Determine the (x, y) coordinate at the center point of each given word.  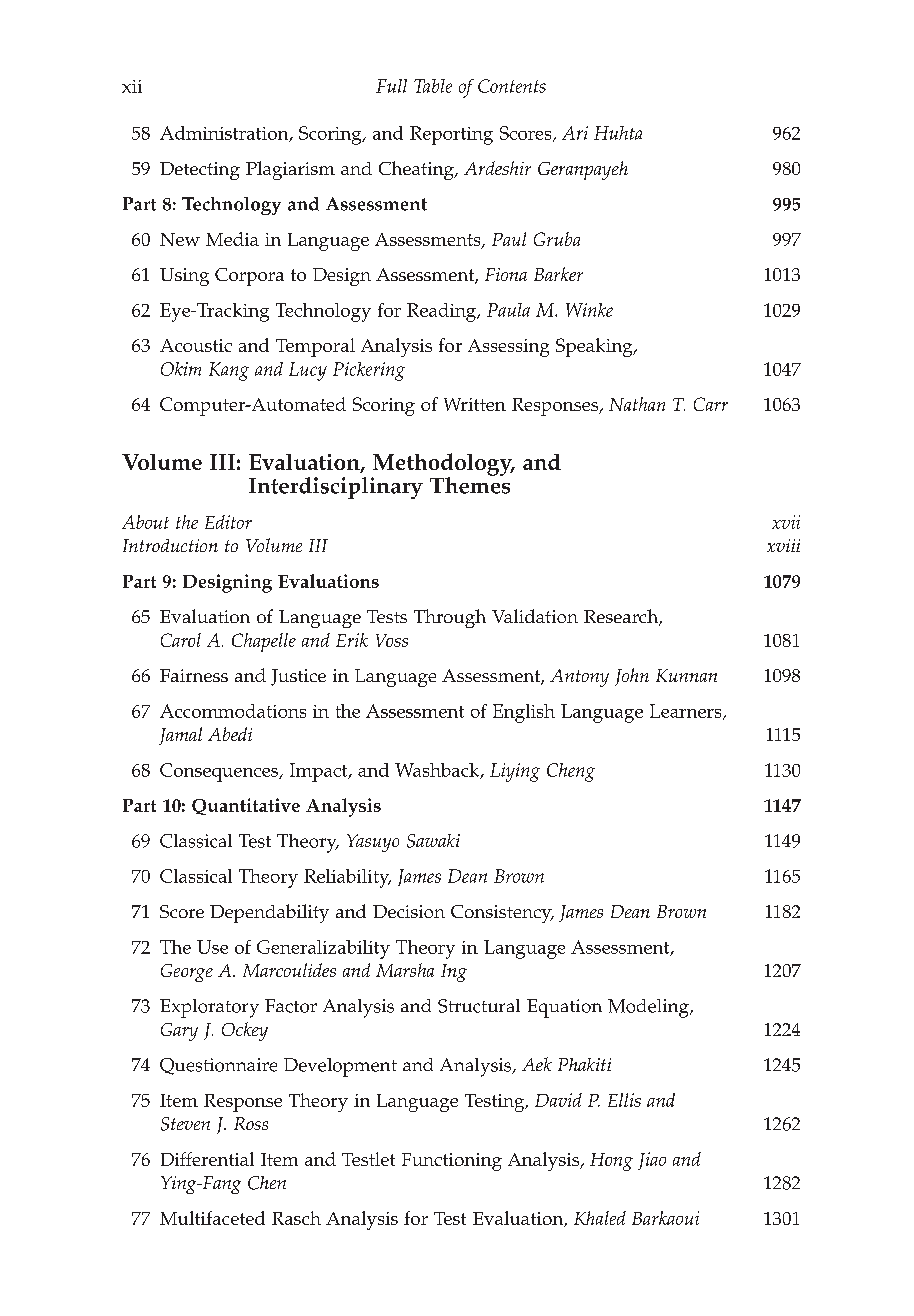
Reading (443, 312)
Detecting (200, 171)
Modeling (649, 1008)
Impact (320, 772)
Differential (207, 1159)
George (187, 973)
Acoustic (196, 345)
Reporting (451, 135)
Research (622, 617)
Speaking (595, 347)
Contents (512, 86)
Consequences (220, 772)
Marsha (405, 970)
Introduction (170, 545)
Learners (687, 712)
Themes (470, 484)
